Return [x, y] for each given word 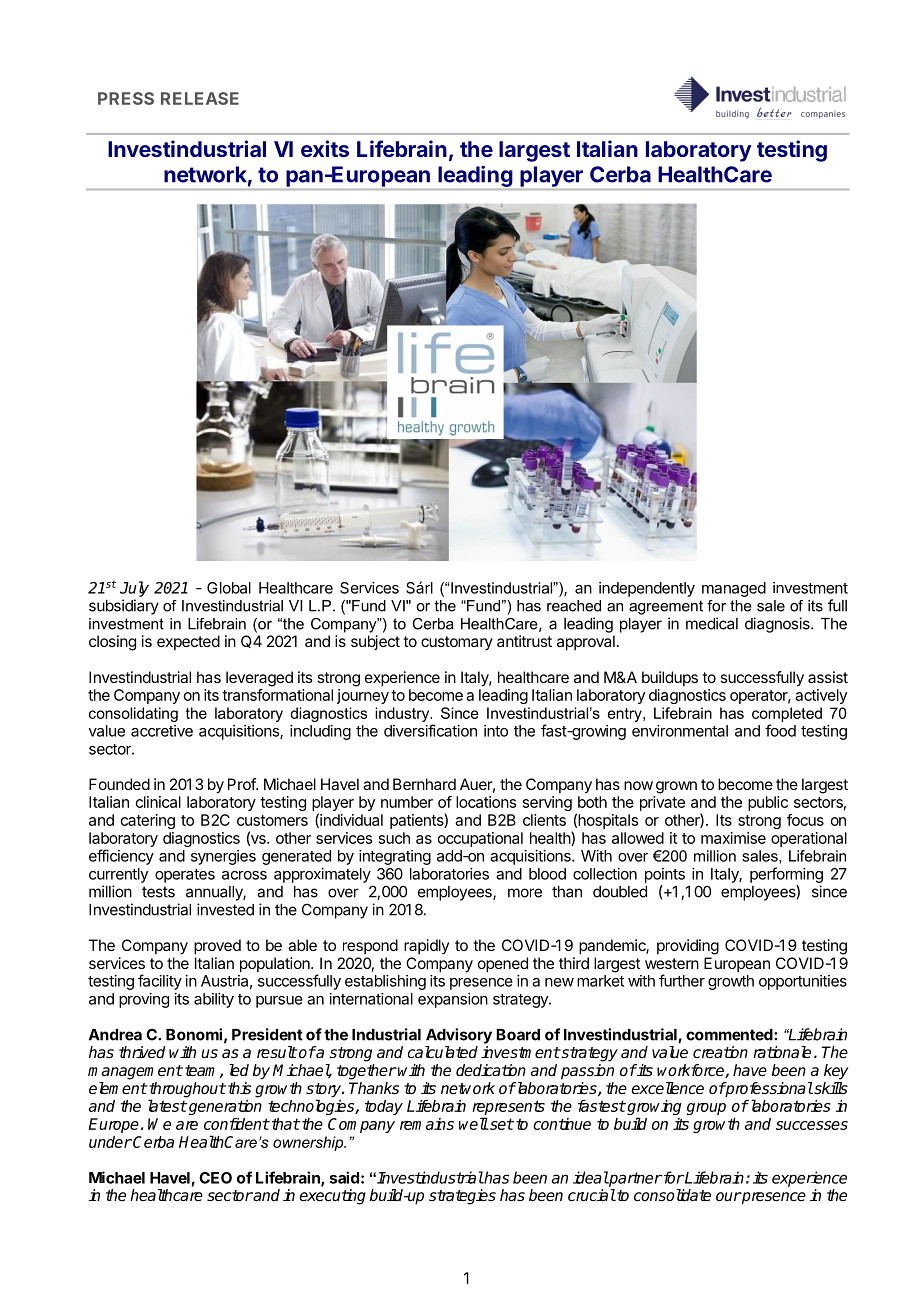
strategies [462, 1197]
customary [457, 643]
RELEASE [200, 98]
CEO [215, 1178]
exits [325, 148]
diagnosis [778, 625]
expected [188, 642]
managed [734, 589]
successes [812, 1125]
